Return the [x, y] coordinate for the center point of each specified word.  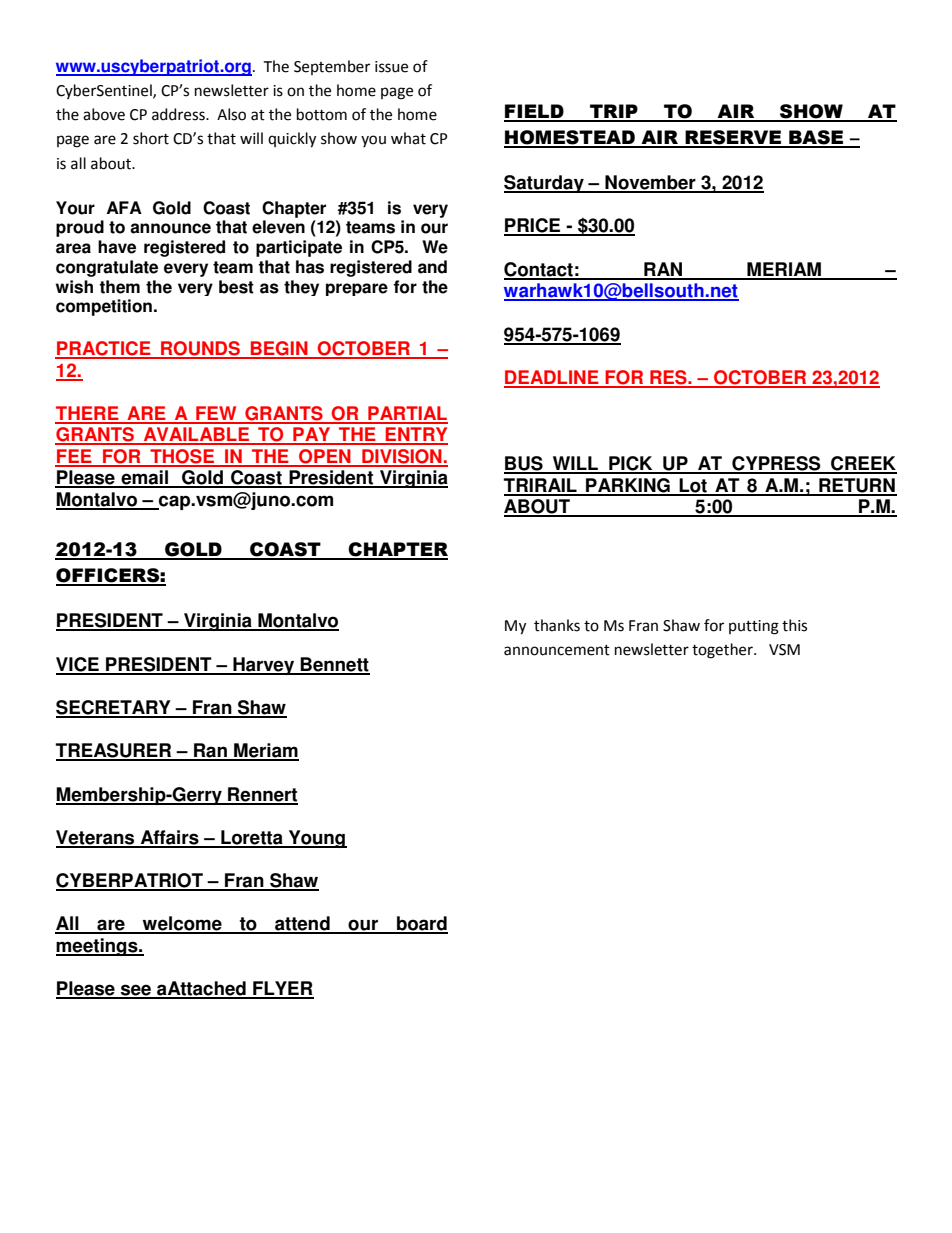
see [136, 991]
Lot [693, 486]
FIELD [535, 112]
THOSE [182, 457]
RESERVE [733, 138]
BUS [524, 464]
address [179, 114]
